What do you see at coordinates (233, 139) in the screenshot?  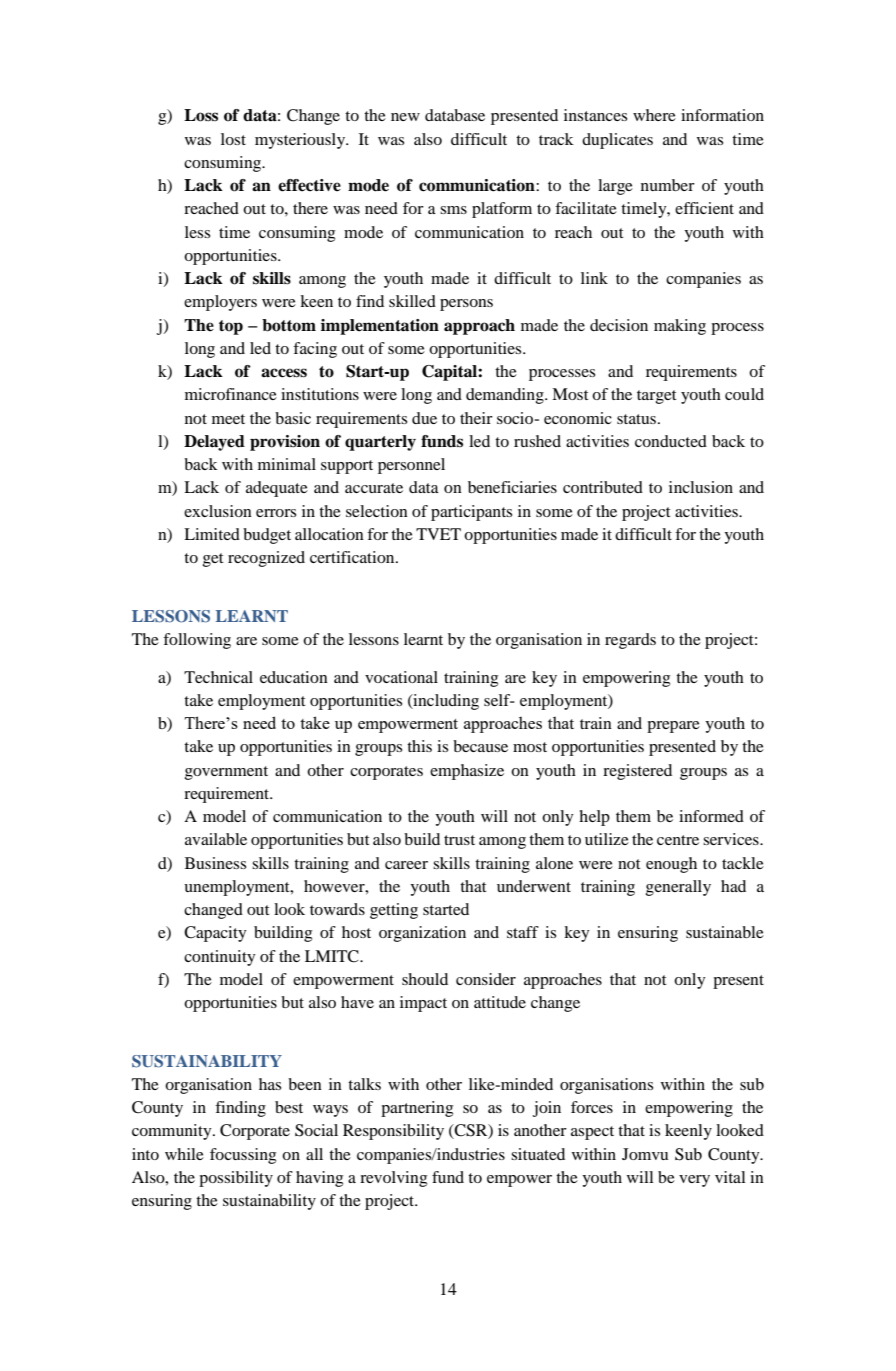 I see `lost` at bounding box center [233, 139].
